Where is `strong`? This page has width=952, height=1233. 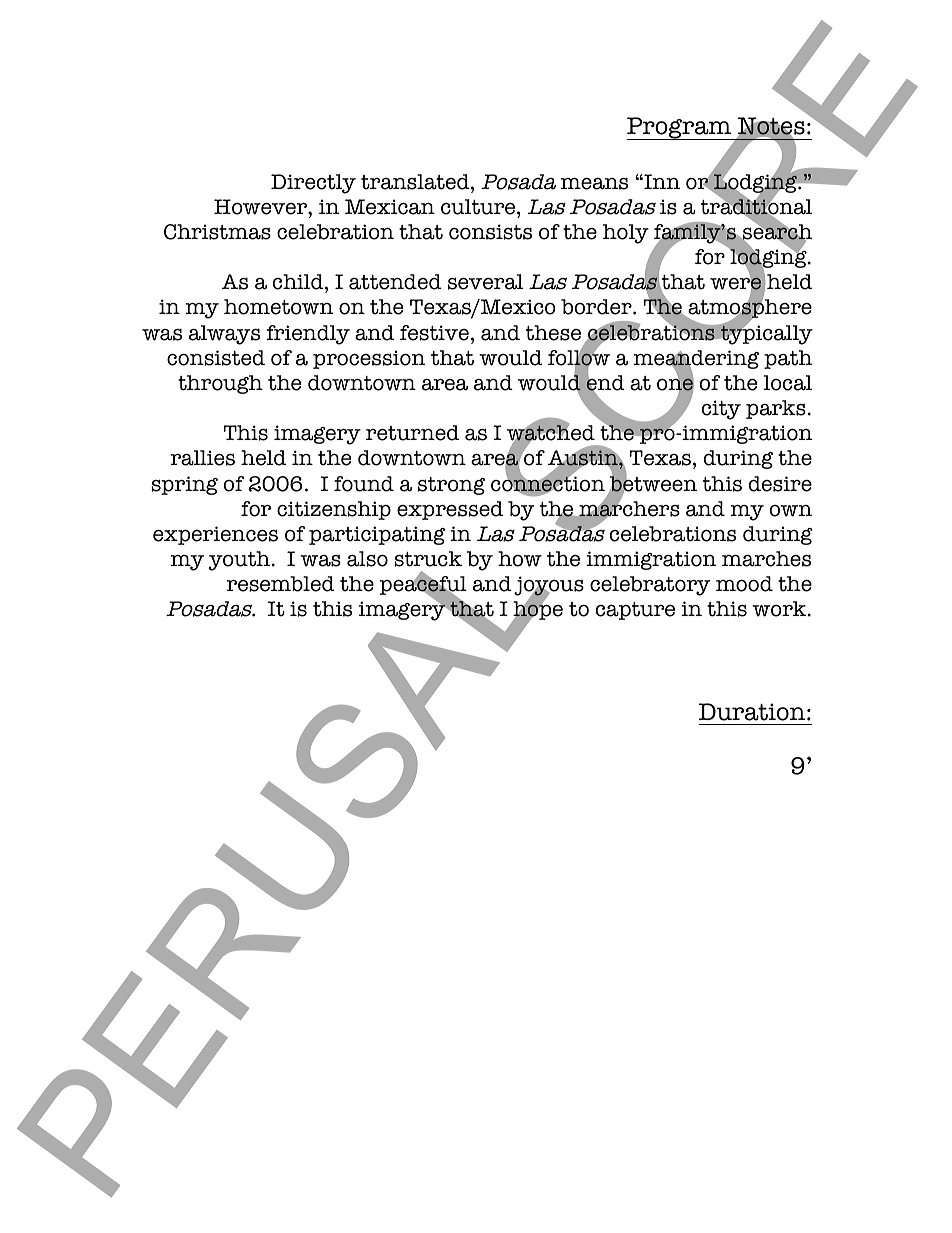
strong is located at coordinates (451, 486).
